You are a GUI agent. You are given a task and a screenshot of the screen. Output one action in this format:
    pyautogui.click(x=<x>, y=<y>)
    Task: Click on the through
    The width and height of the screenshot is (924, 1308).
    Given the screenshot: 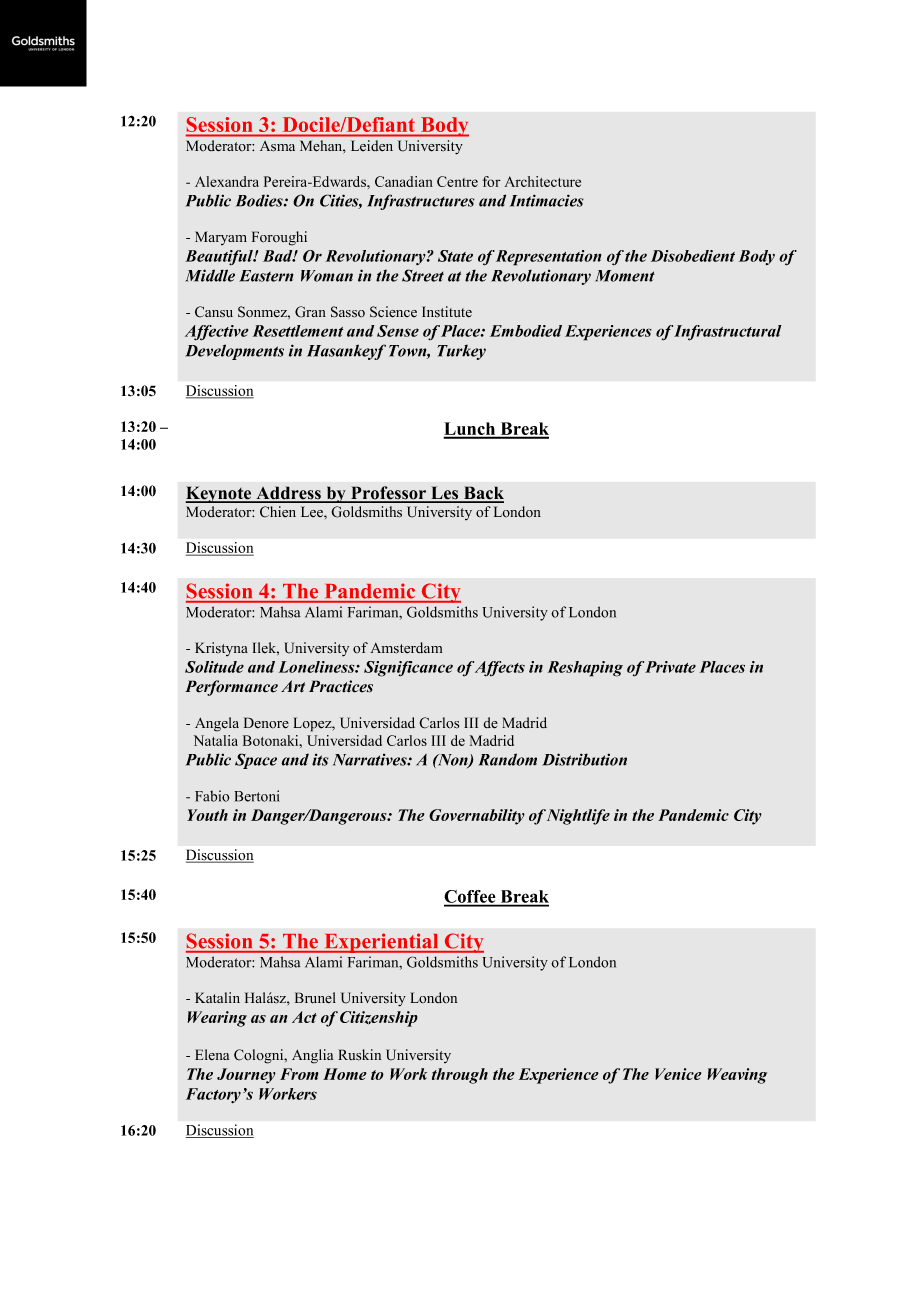 What is the action you would take?
    pyautogui.click(x=460, y=1076)
